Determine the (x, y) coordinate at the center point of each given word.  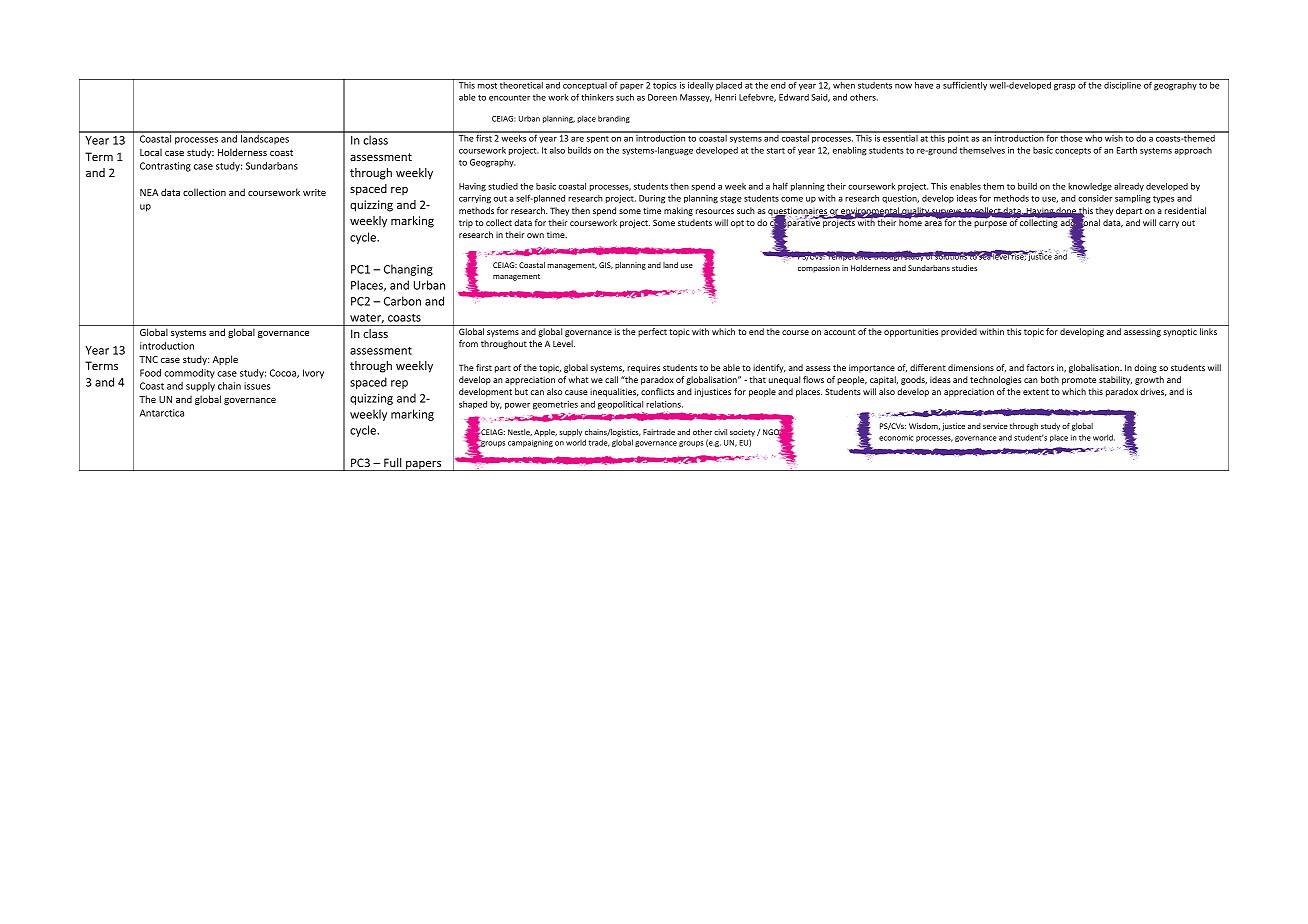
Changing (408, 270)
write (314, 192)
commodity (189, 374)
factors (1040, 367)
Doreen (662, 97)
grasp (1064, 87)
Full (392, 462)
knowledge (1090, 187)
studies (964, 268)
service (995, 426)
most (487, 85)
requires (643, 368)
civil (720, 432)
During (652, 199)
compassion (819, 269)
